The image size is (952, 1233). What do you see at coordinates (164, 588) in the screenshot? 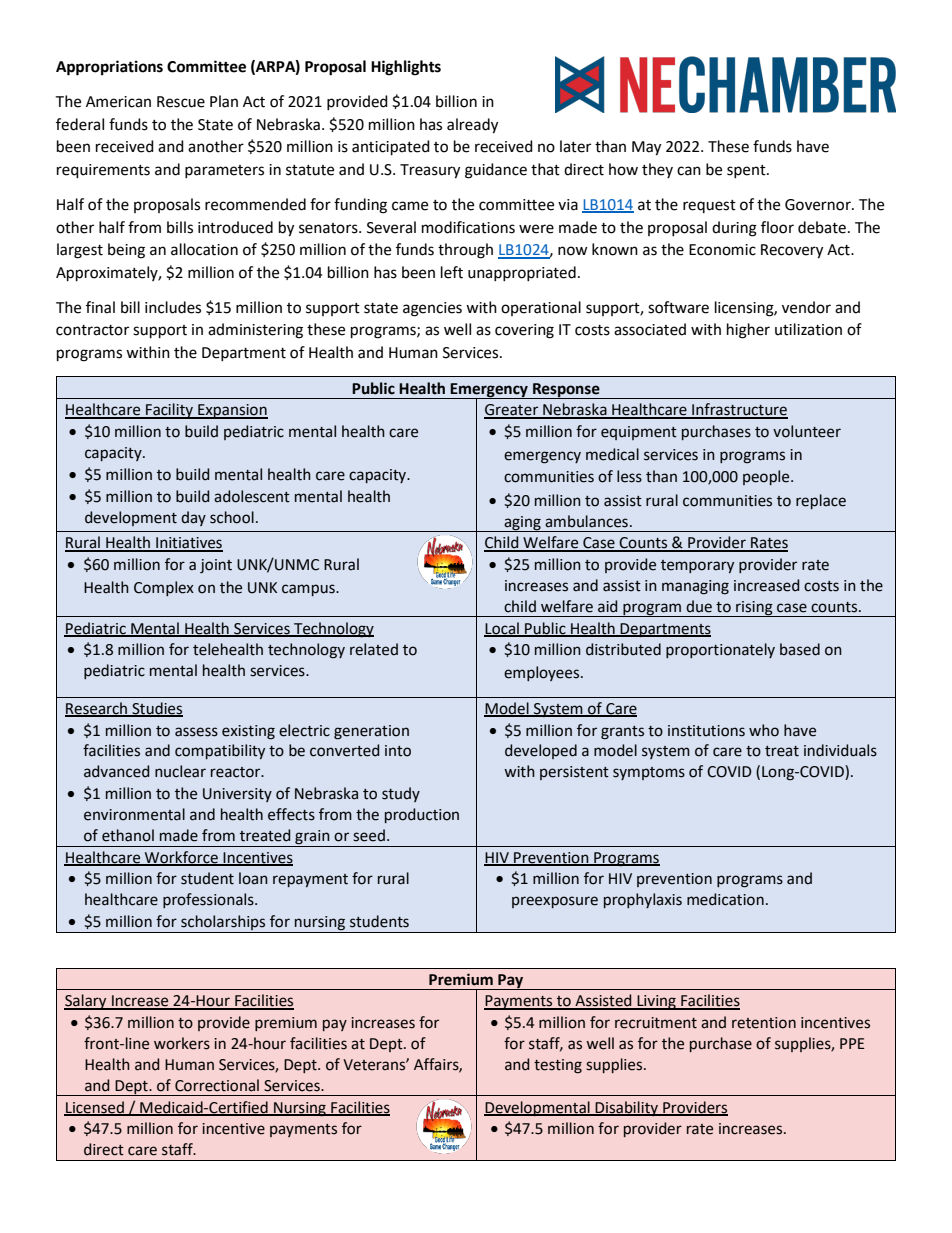
I see `Complex` at bounding box center [164, 588].
